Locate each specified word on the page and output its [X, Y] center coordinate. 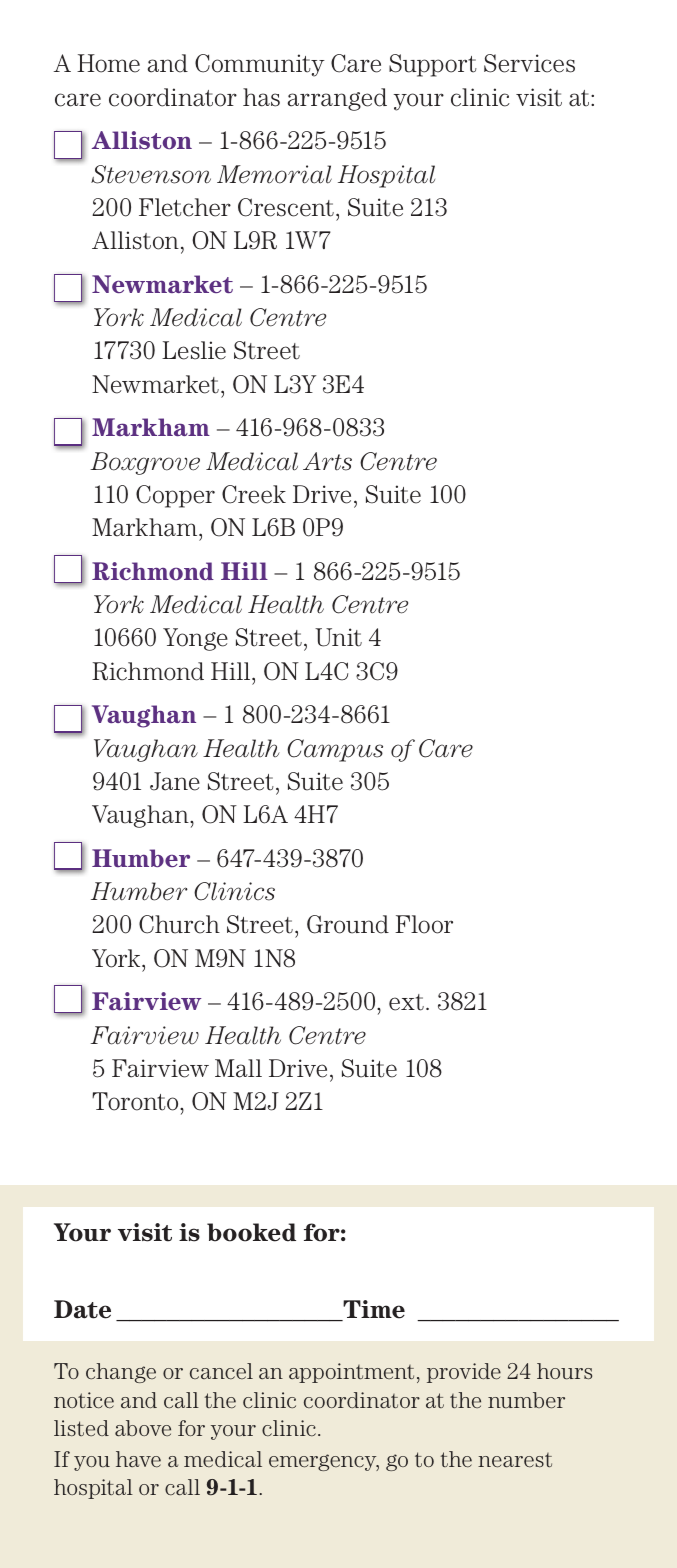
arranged [337, 99]
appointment [351, 1373]
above [143, 1428]
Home [108, 63]
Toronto [136, 1101]
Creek [254, 494]
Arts [327, 461]
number [526, 1400]
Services [529, 63]
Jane [175, 781]
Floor [424, 924]
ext [406, 1002]
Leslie [194, 350]
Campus [335, 750]
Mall [238, 1068]
